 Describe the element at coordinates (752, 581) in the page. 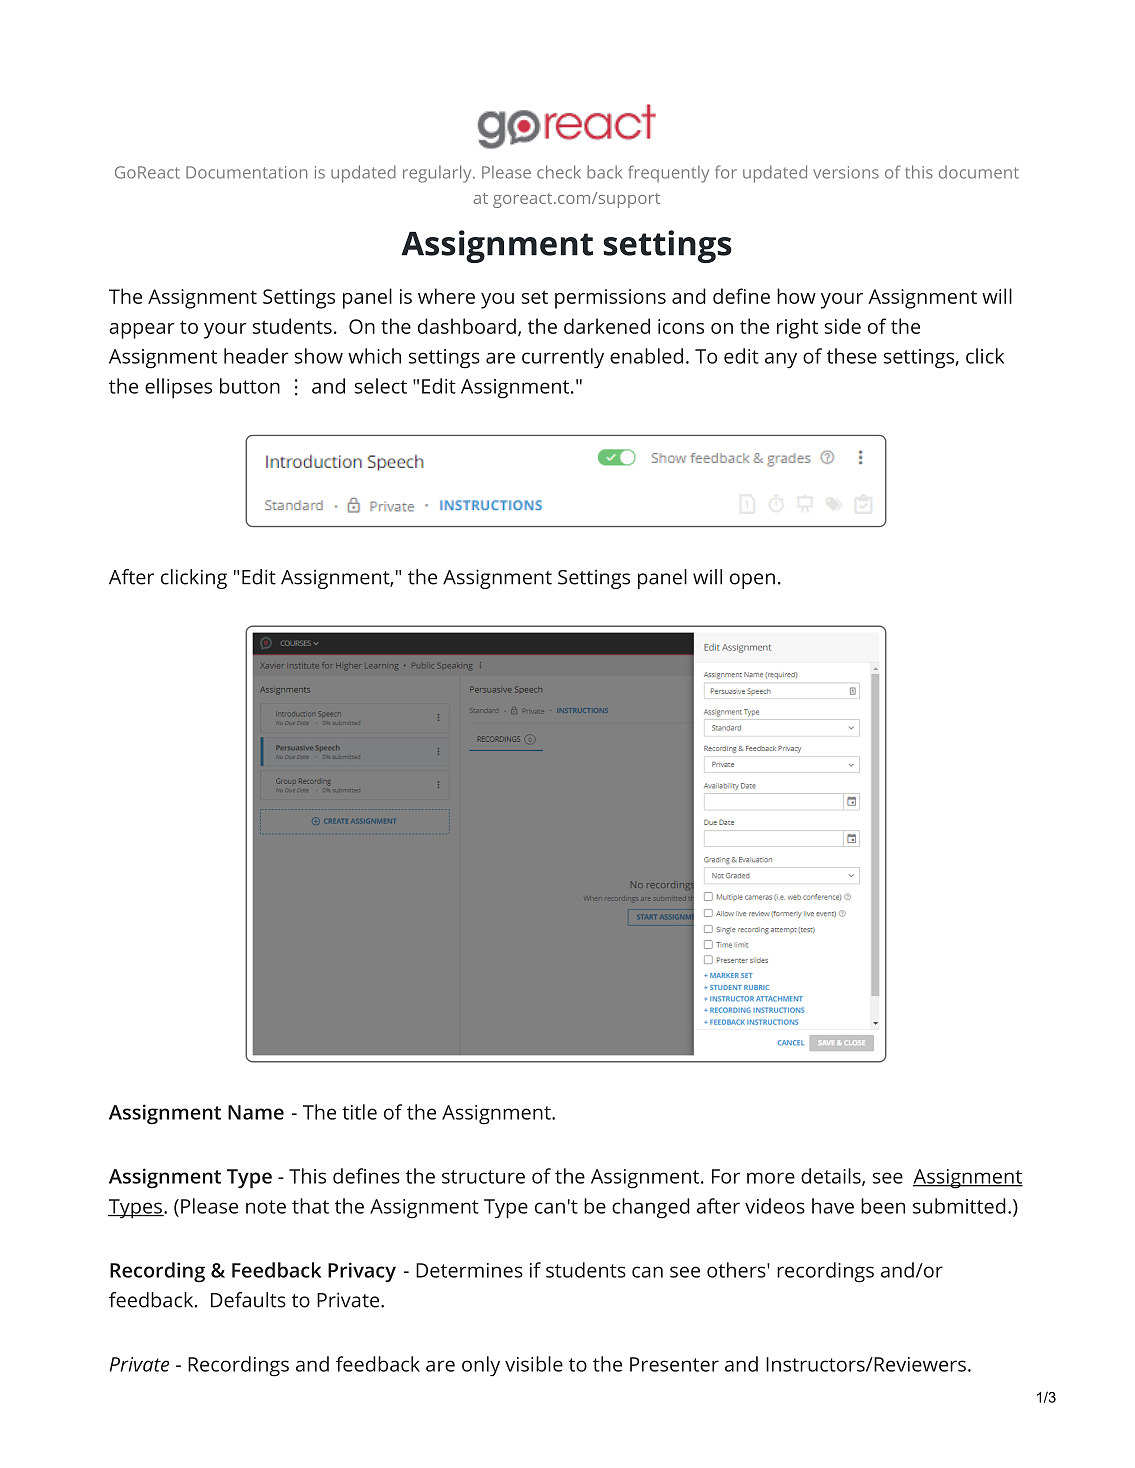

I see `open` at that location.
